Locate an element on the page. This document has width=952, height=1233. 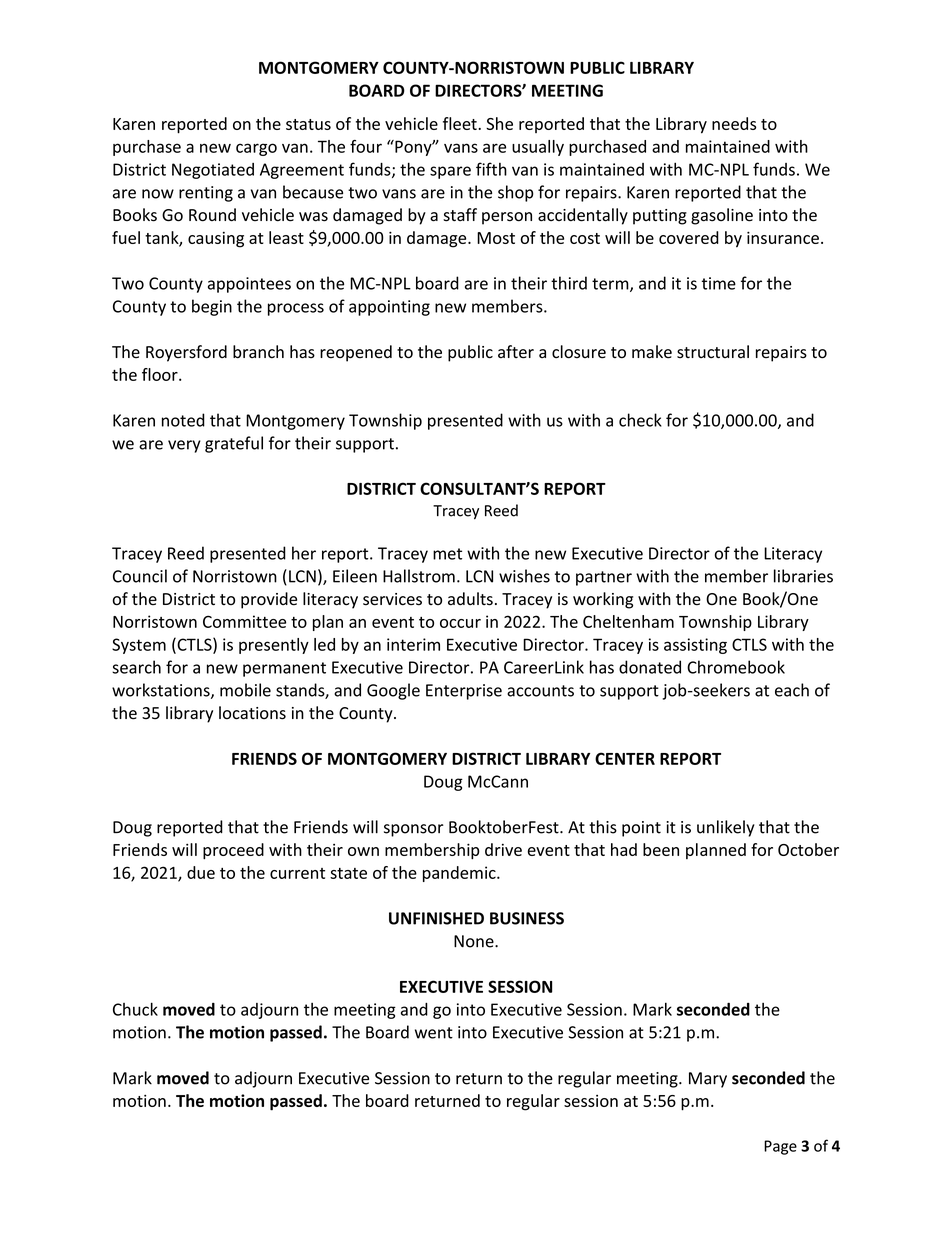
met is located at coordinates (447, 554).
